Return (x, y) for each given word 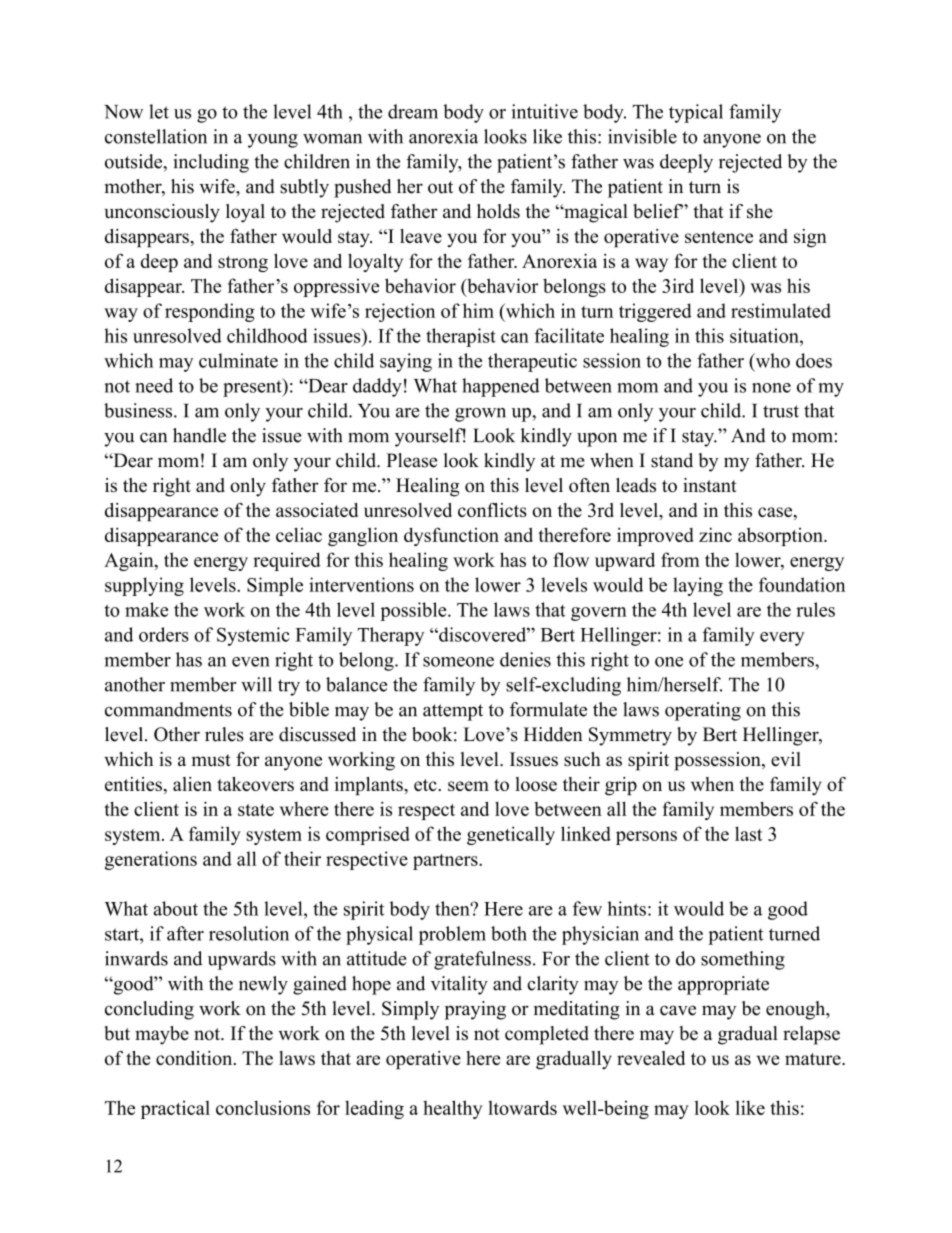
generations (151, 860)
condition (195, 1058)
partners (446, 862)
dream (413, 111)
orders (164, 634)
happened (501, 387)
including (211, 163)
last (748, 833)
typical (696, 113)
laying (698, 586)
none (771, 388)
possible (414, 611)
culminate (238, 360)
